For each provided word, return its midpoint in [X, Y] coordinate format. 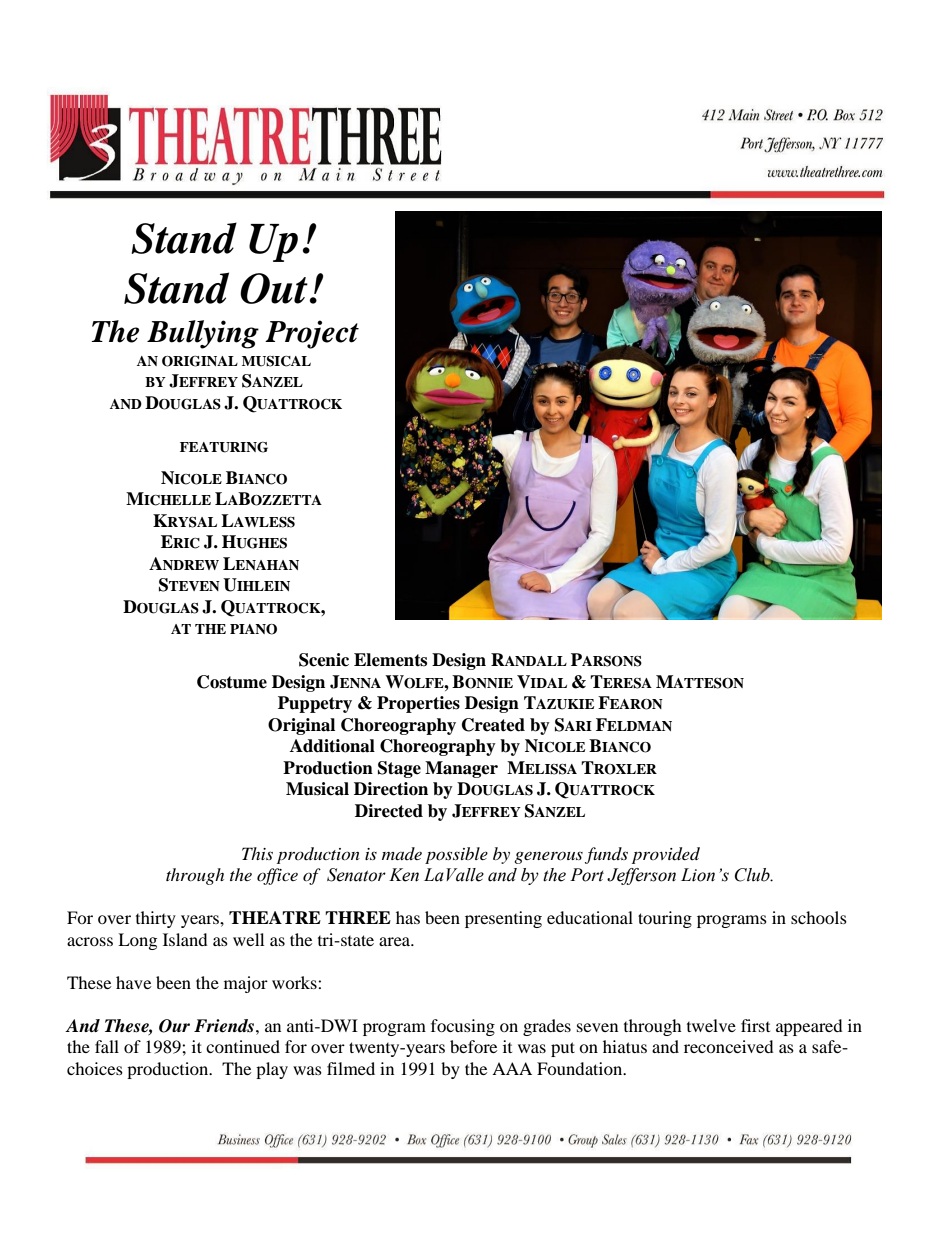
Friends [224, 1026]
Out [275, 288]
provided [666, 855]
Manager [461, 769]
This [257, 853]
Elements [390, 660]
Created [493, 725]
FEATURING [224, 447]
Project [312, 334]
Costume [232, 682]
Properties [418, 704]
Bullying [203, 334]
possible [456, 855]
